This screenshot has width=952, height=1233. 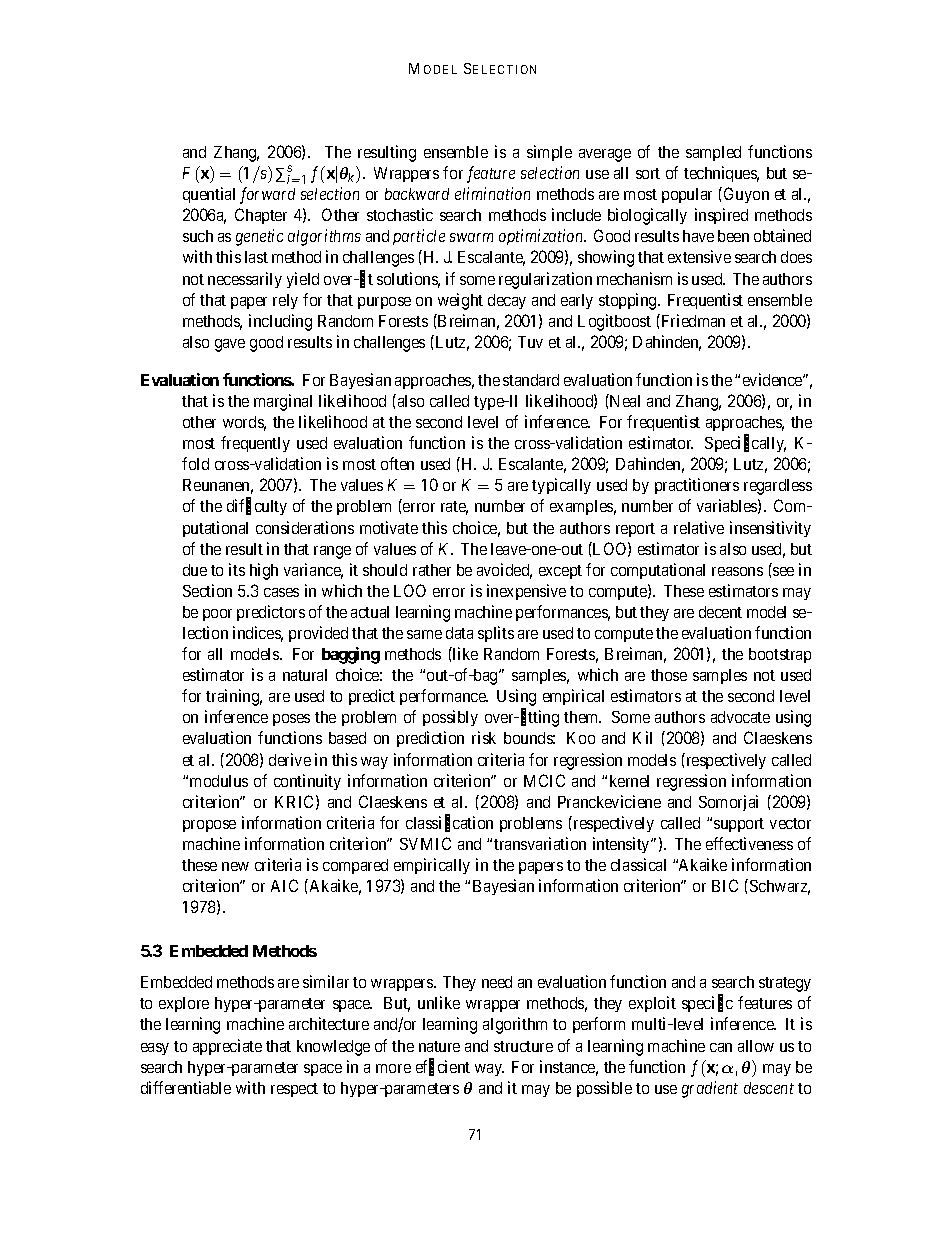 What do you see at coordinates (740, 717) in the screenshot?
I see `advocate` at bounding box center [740, 717].
